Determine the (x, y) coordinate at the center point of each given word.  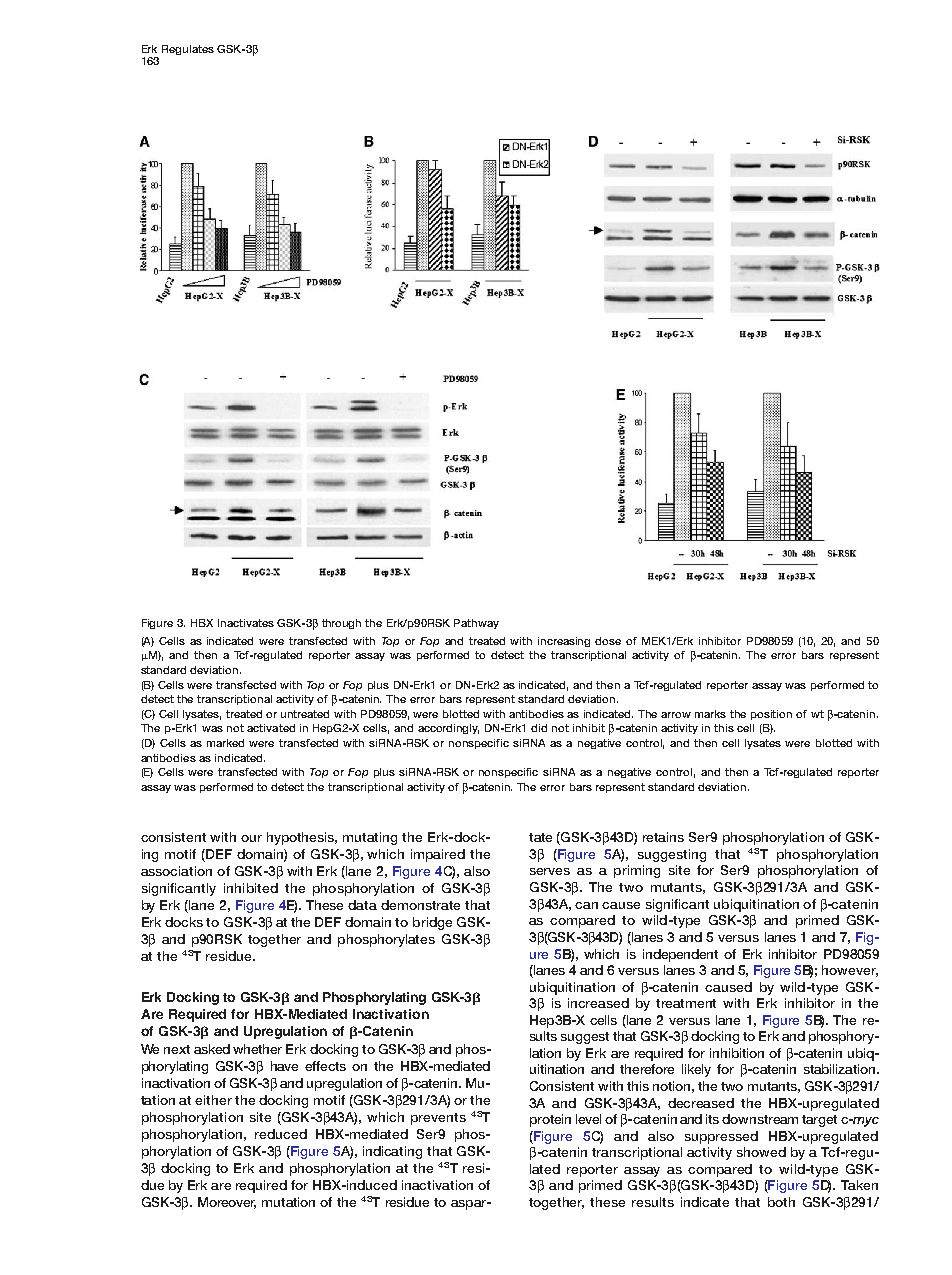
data (362, 905)
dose (608, 641)
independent (680, 955)
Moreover (227, 1203)
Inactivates (246, 623)
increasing (564, 642)
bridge (432, 923)
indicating (392, 1152)
